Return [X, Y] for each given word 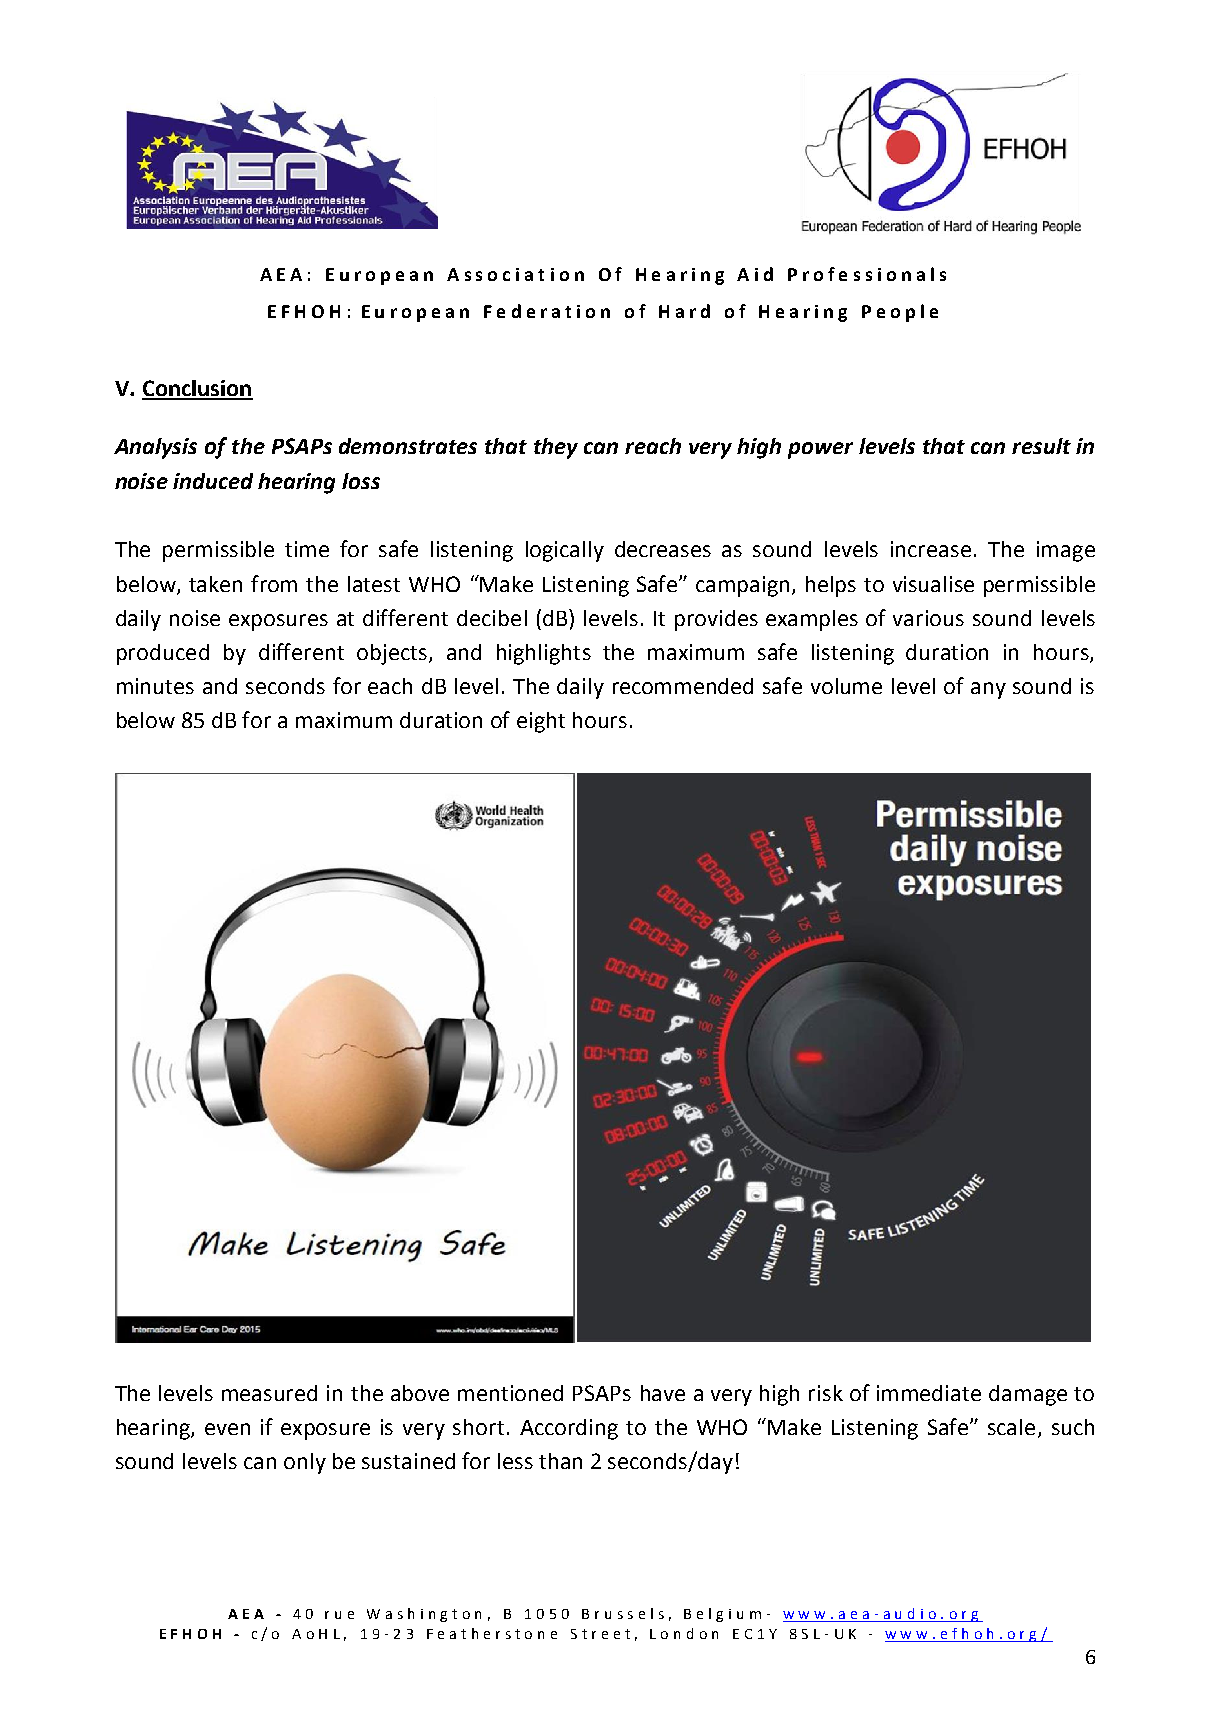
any [988, 690]
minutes [155, 686]
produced [163, 654]
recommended [683, 686]
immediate [929, 1393]
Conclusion [197, 389]
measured [269, 1393]
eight [541, 722]
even [227, 1429]
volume [846, 686]
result [1041, 446]
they [556, 448]
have [663, 1393]
